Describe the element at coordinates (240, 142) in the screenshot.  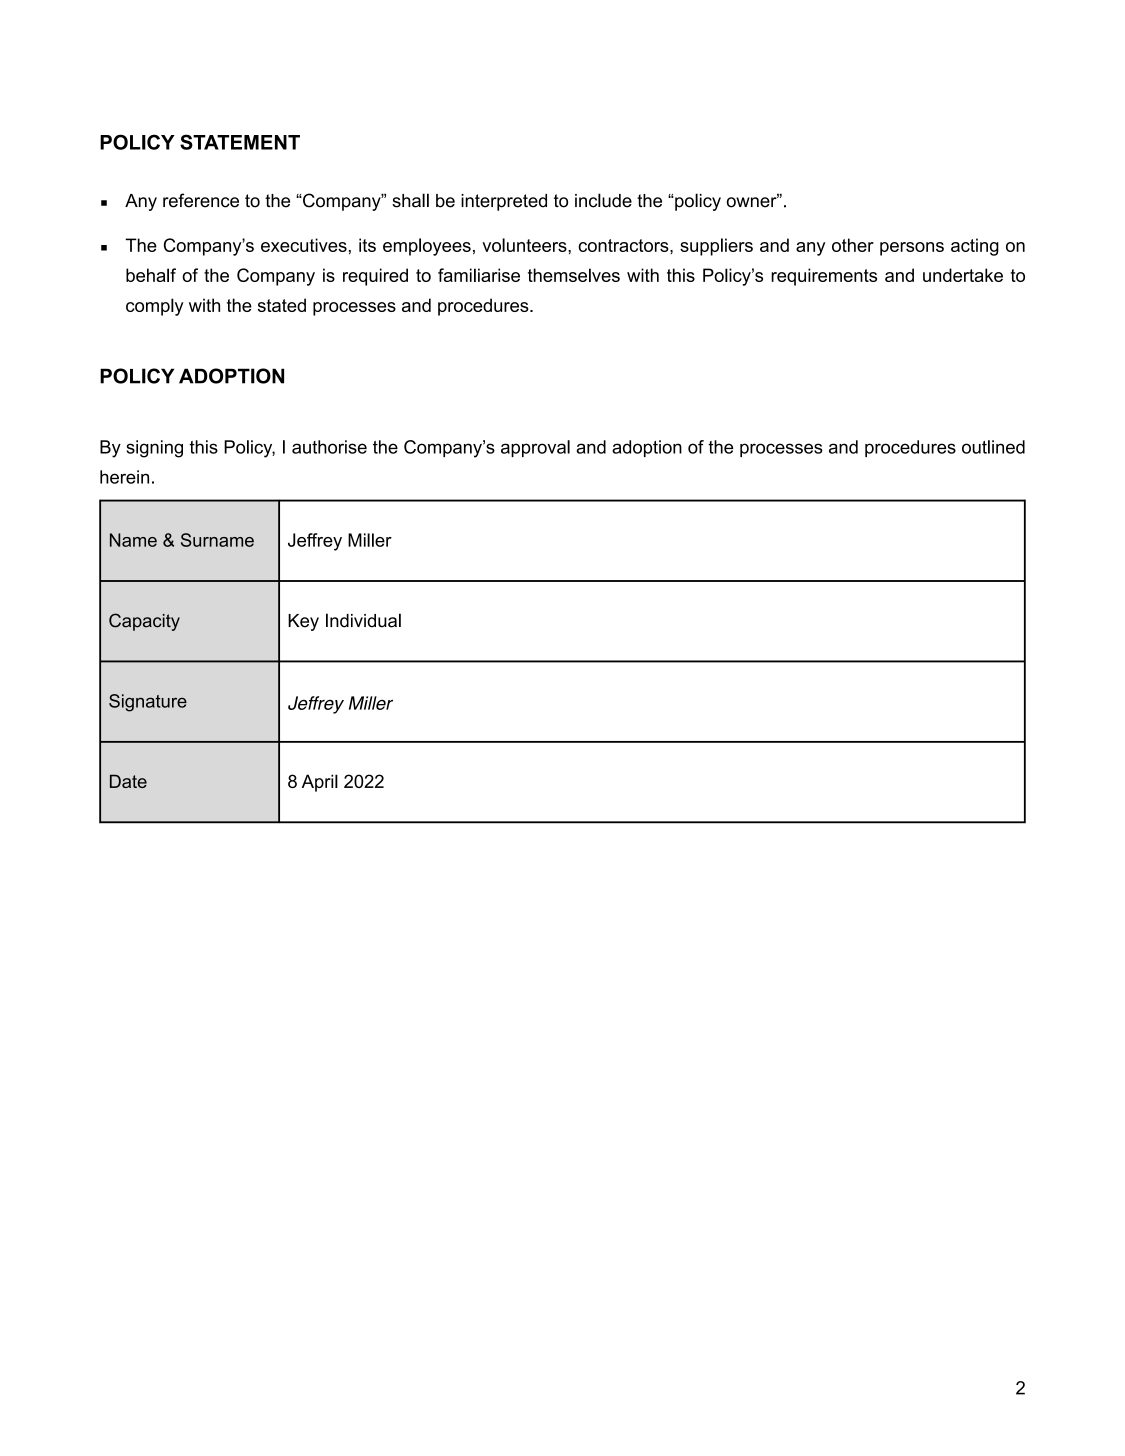
I see `STATEMENT` at that location.
